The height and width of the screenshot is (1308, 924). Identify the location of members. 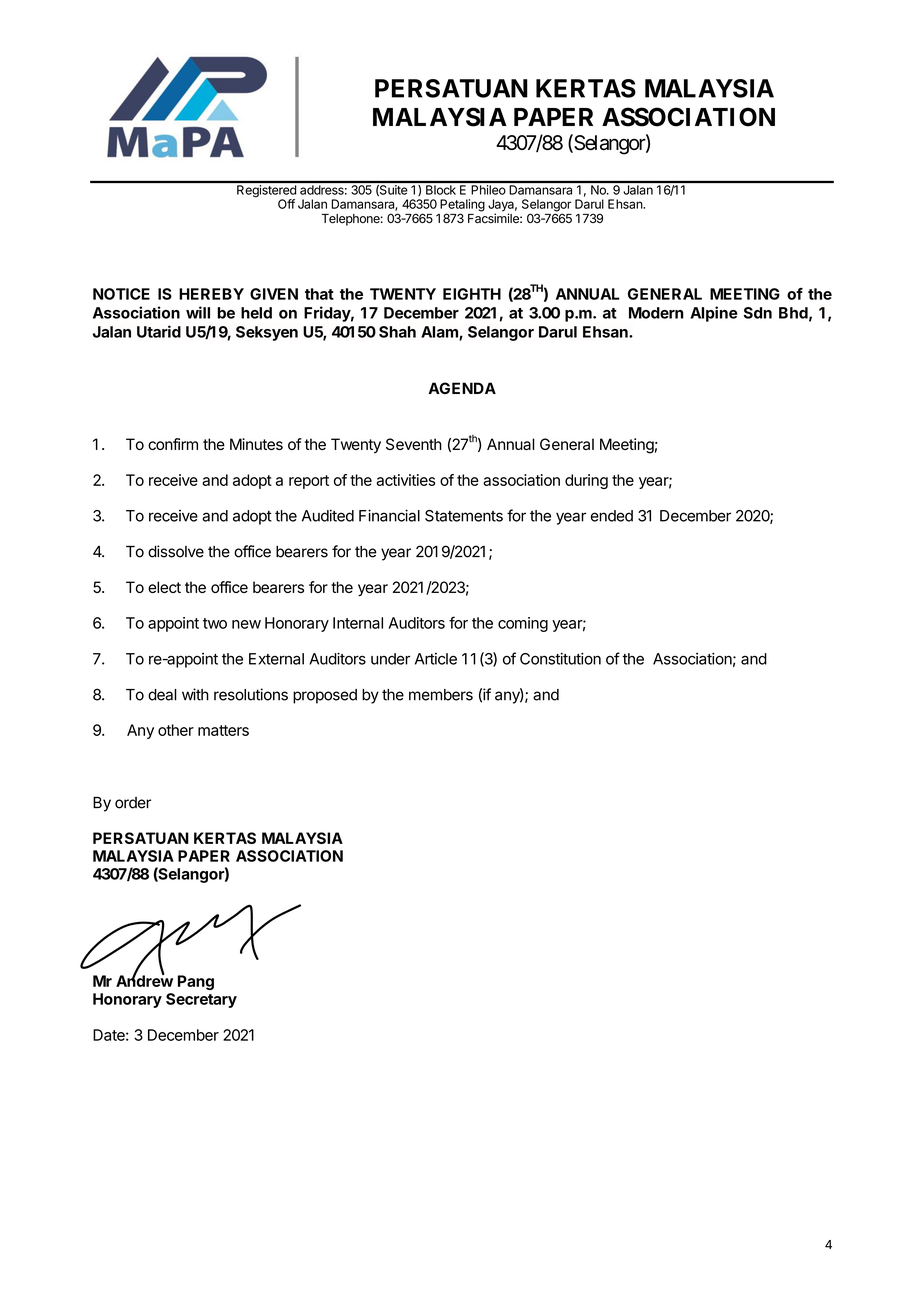
(441, 695).
